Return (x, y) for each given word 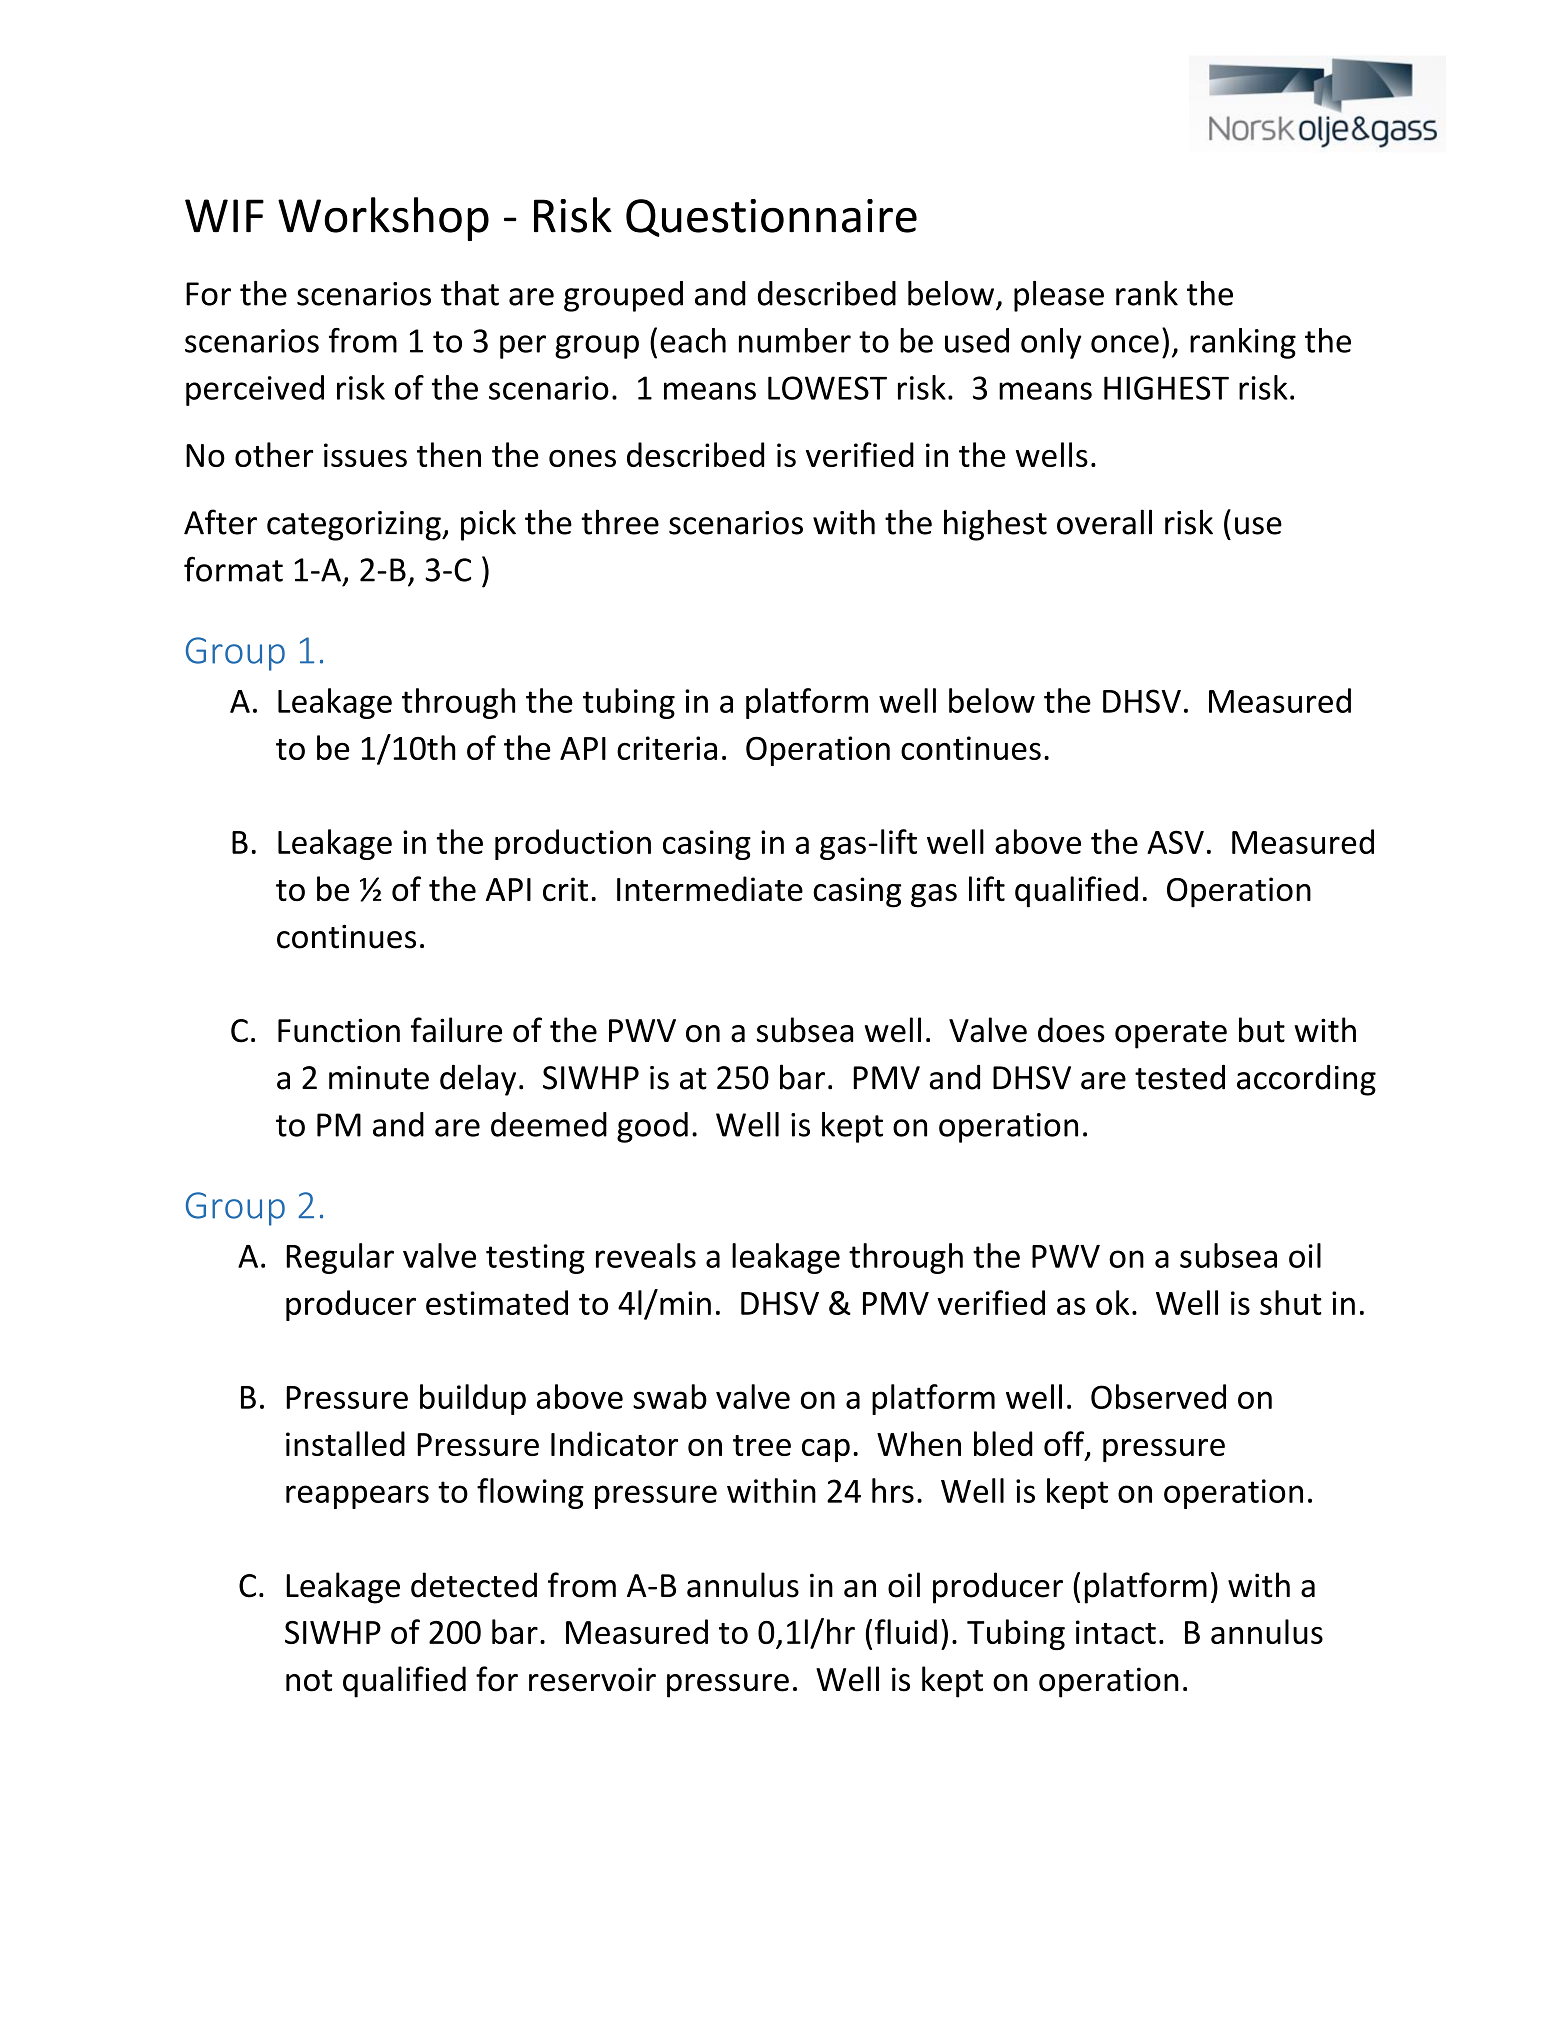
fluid (905, 1631)
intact (1116, 1632)
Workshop (383, 219)
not (309, 1681)
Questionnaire (771, 218)
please (1059, 296)
